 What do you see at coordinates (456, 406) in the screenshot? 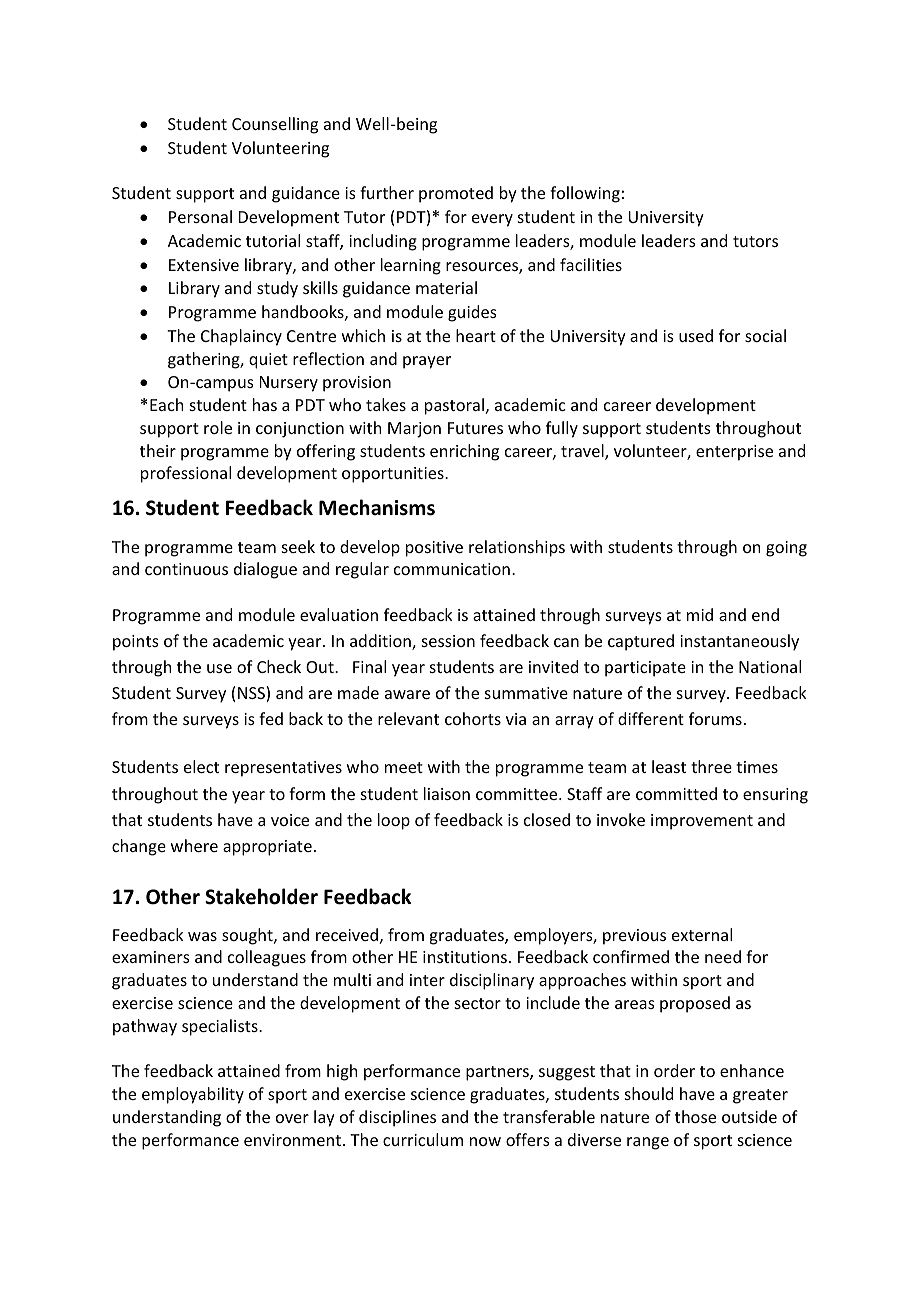
I see `pastoral` at bounding box center [456, 406].
